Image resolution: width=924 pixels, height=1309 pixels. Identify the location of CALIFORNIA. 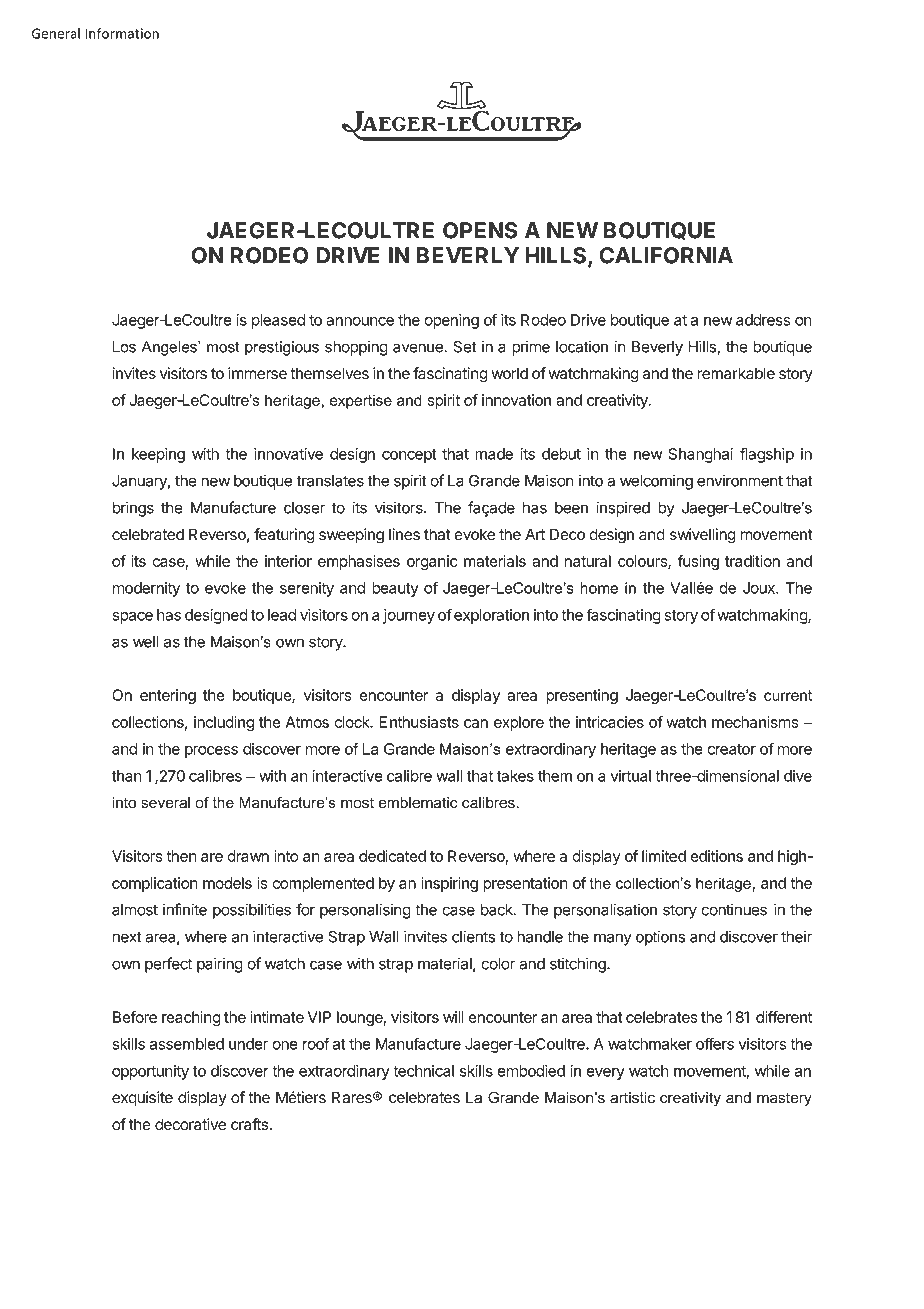
(666, 255).
